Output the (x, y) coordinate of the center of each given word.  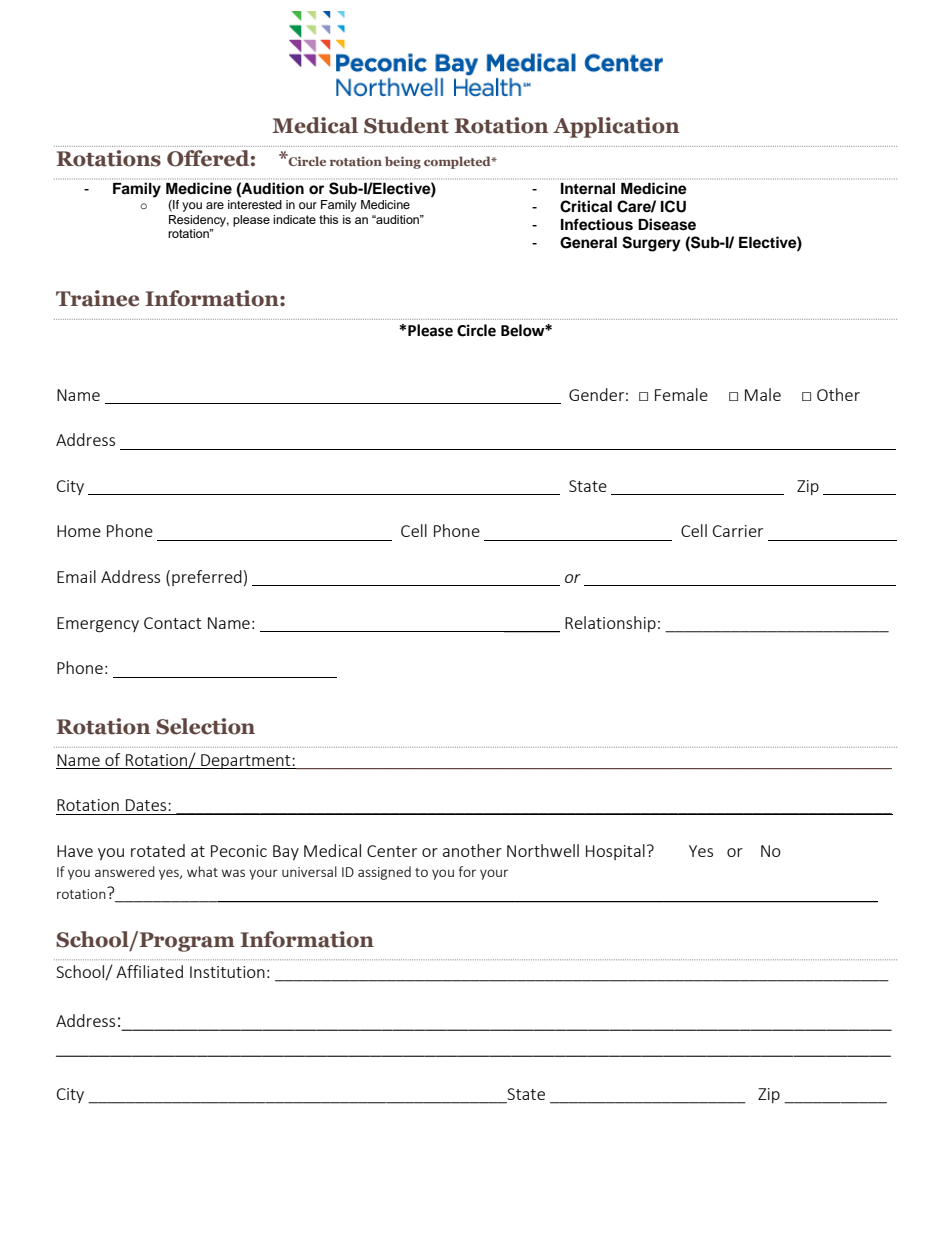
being (403, 162)
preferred (207, 578)
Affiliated (149, 971)
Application (616, 127)
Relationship (610, 624)
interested (255, 204)
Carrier (738, 531)
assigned (384, 873)
